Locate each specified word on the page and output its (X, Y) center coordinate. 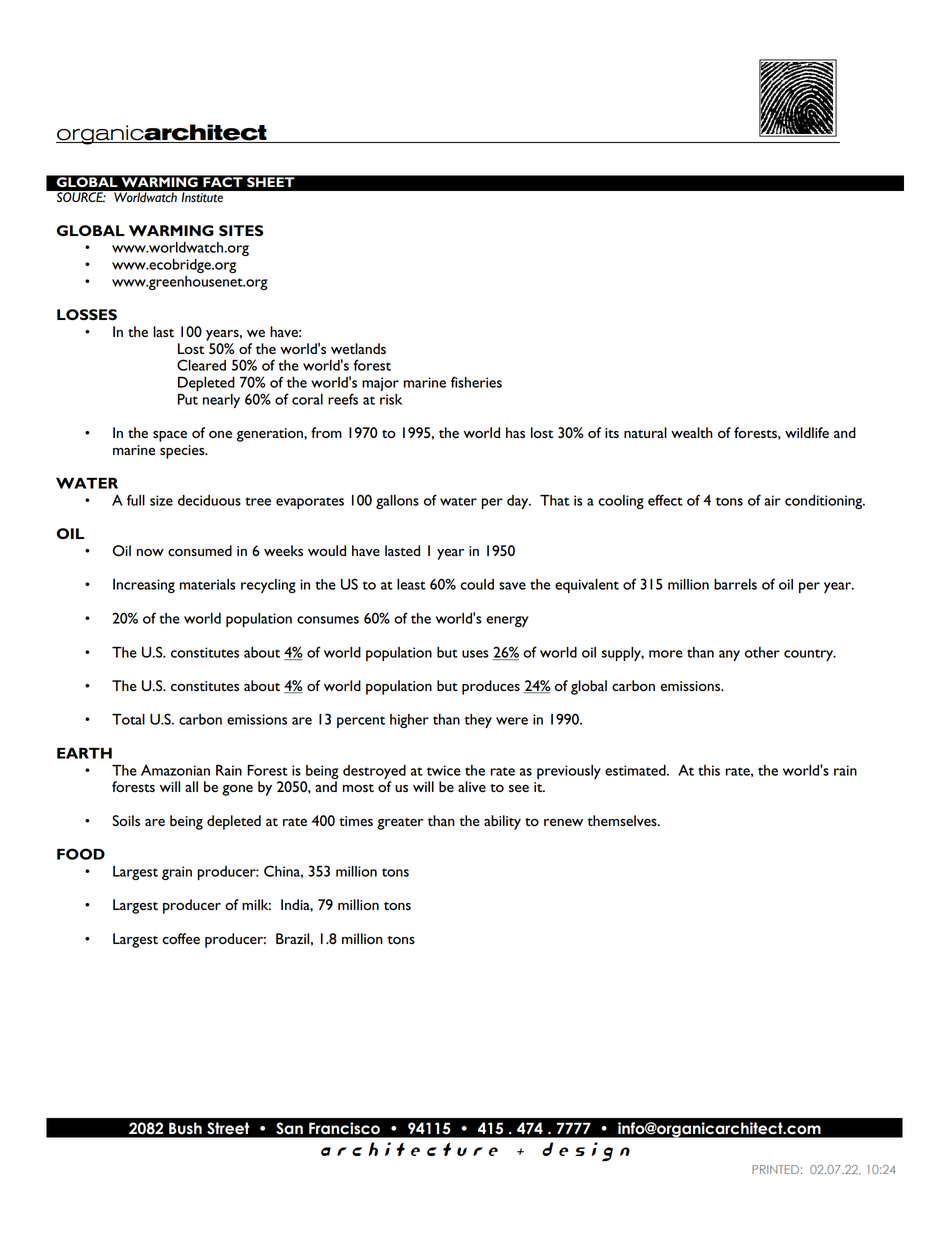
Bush (185, 1128)
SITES (241, 230)
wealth (692, 432)
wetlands (358, 348)
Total (128, 719)
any (729, 655)
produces (491, 687)
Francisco (344, 1128)
